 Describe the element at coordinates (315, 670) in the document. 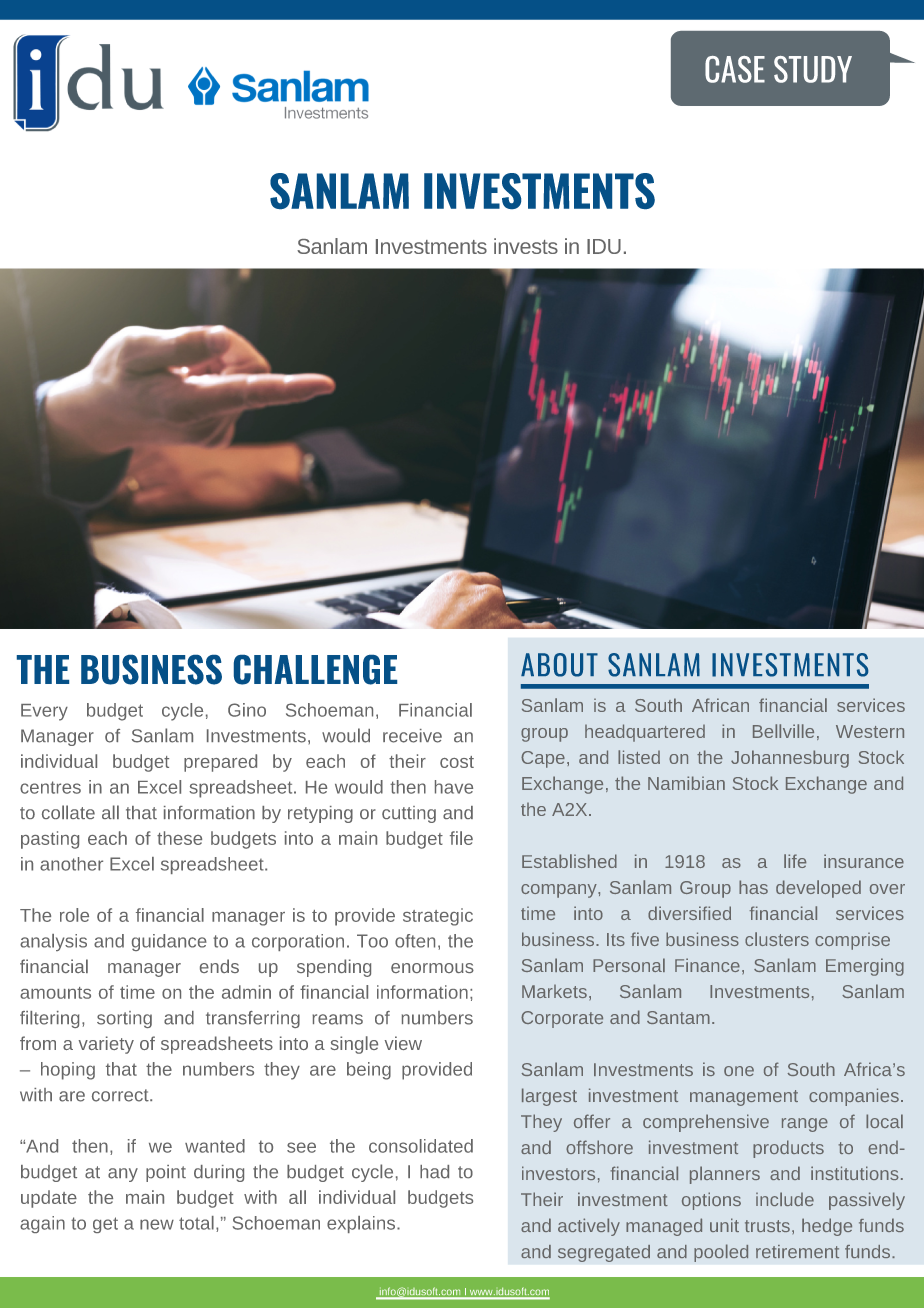

I see `CHALLENGE` at that location.
